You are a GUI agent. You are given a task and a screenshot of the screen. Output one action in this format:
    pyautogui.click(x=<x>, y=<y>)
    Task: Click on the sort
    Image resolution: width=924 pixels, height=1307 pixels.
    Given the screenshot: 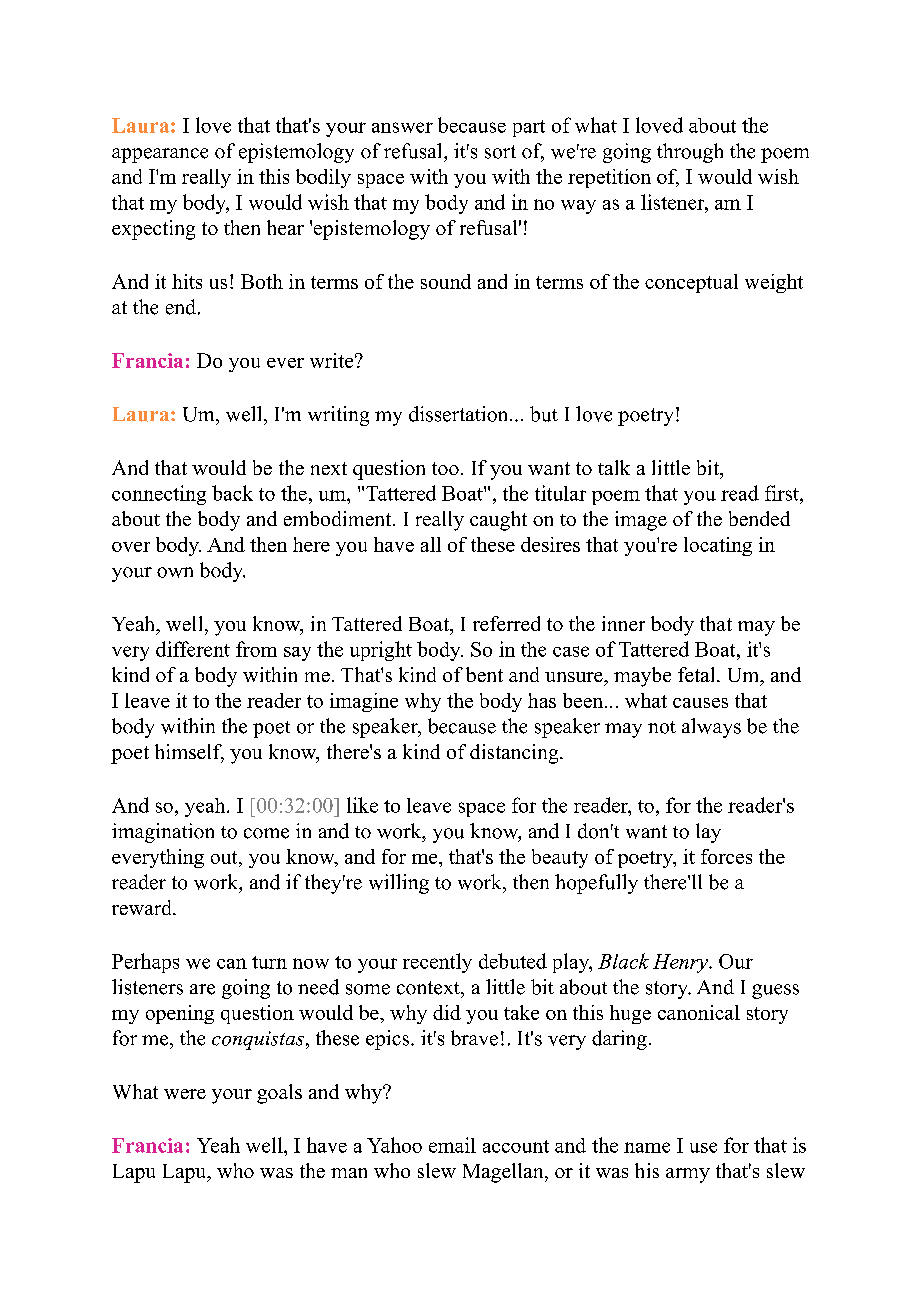 What is the action you would take?
    pyautogui.click(x=500, y=152)
